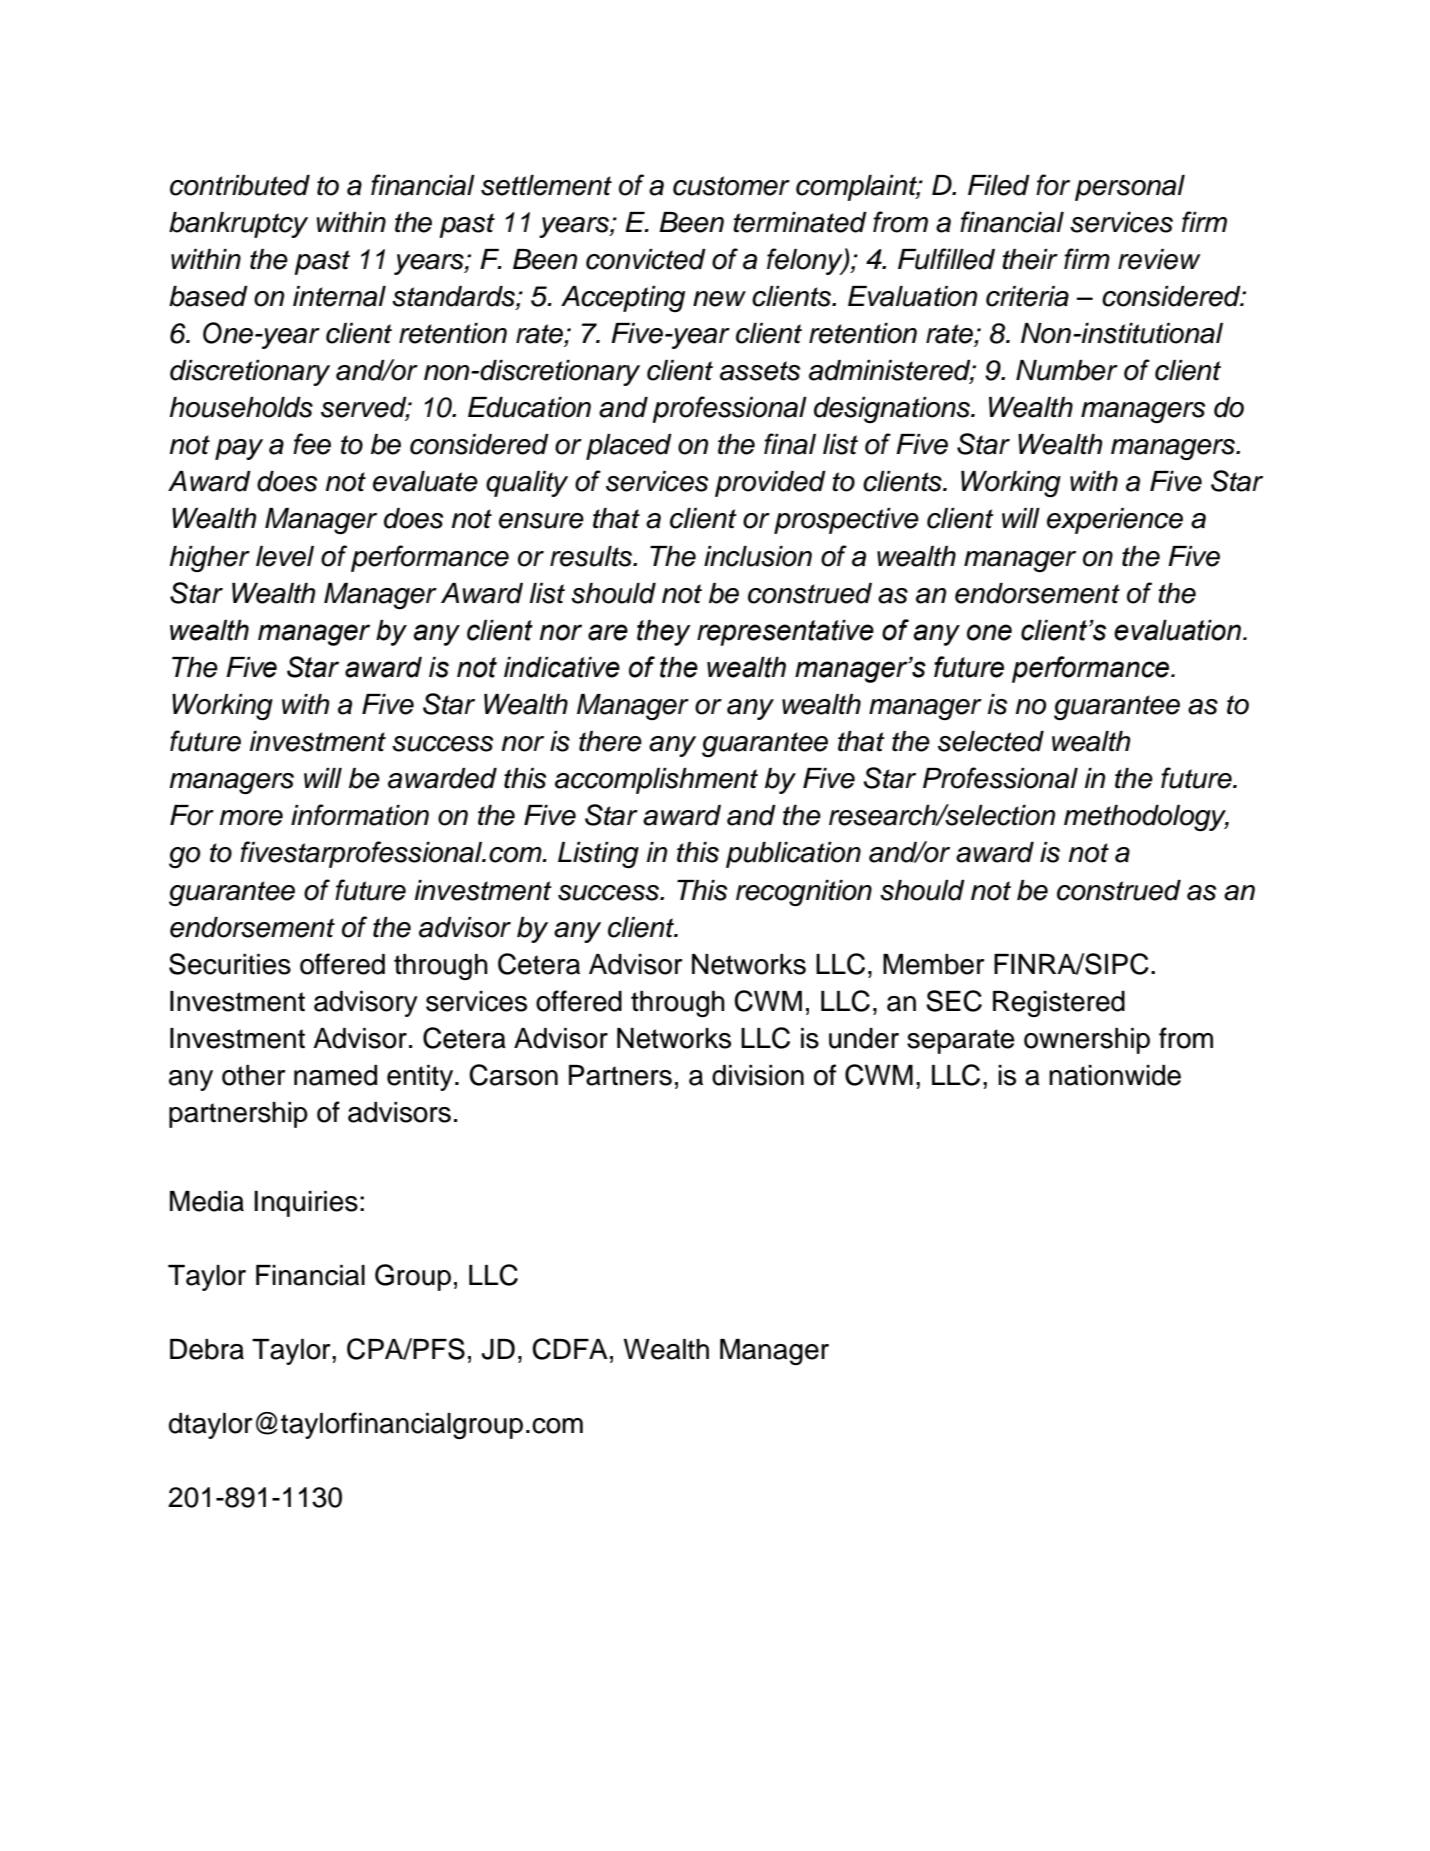 This screenshot has height=1851, width=1430. I want to click on experience, so click(1115, 521).
